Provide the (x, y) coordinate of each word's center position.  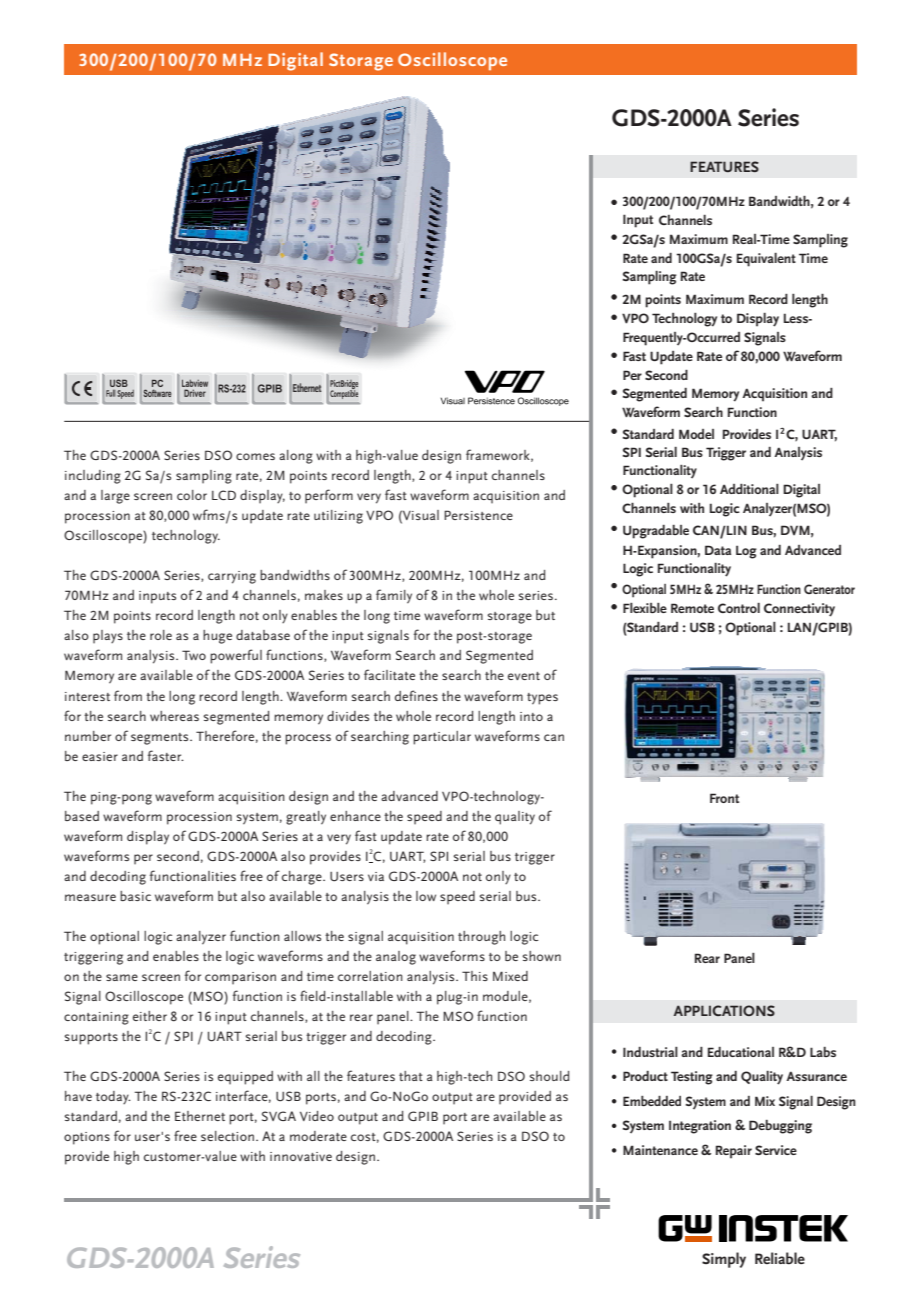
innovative (301, 1156)
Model (696, 434)
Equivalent (766, 260)
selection (227, 1136)
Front (724, 798)
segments (161, 739)
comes (255, 456)
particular (442, 738)
